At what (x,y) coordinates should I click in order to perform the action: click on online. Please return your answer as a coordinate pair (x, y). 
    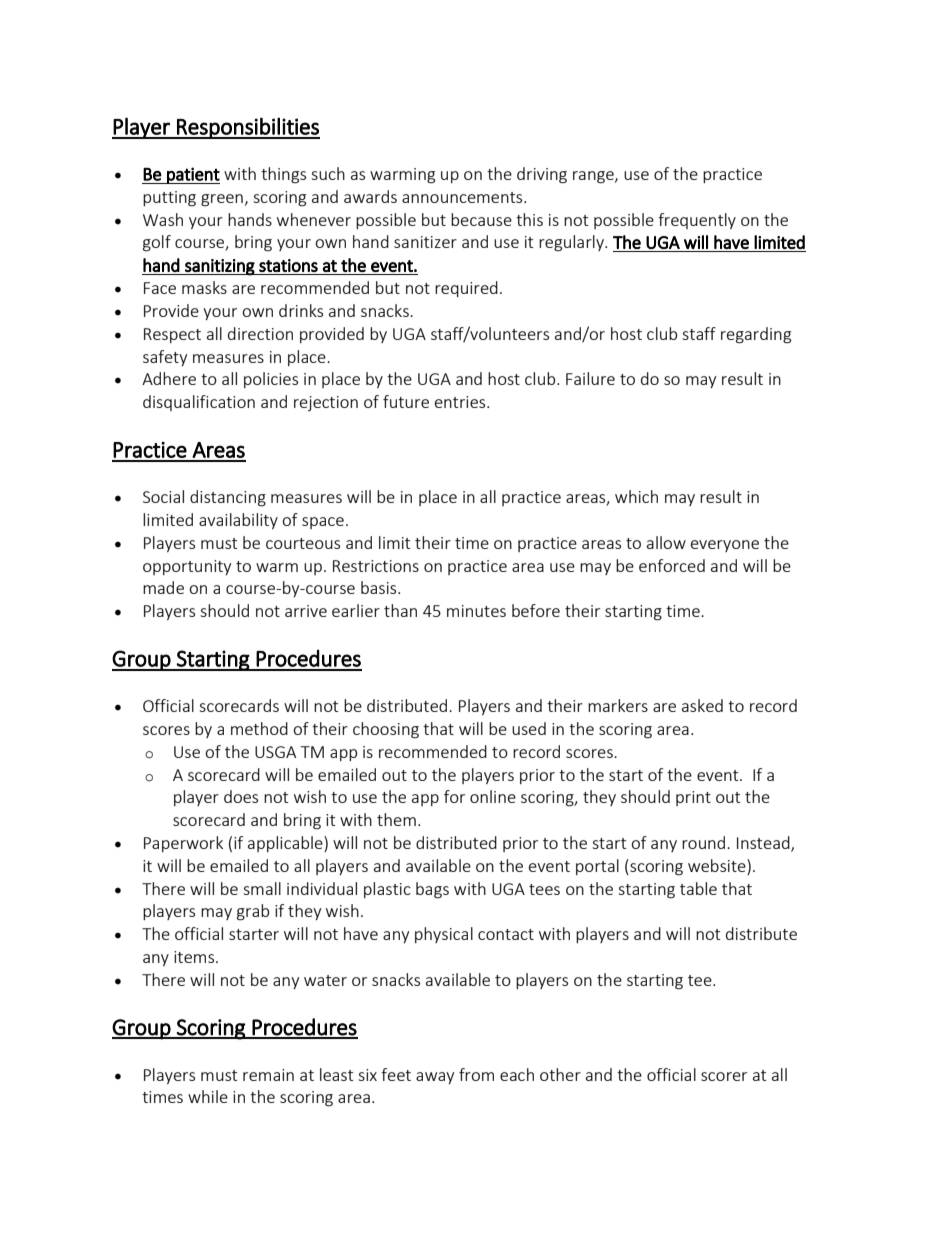
    Looking at the image, I should click on (493, 796).
